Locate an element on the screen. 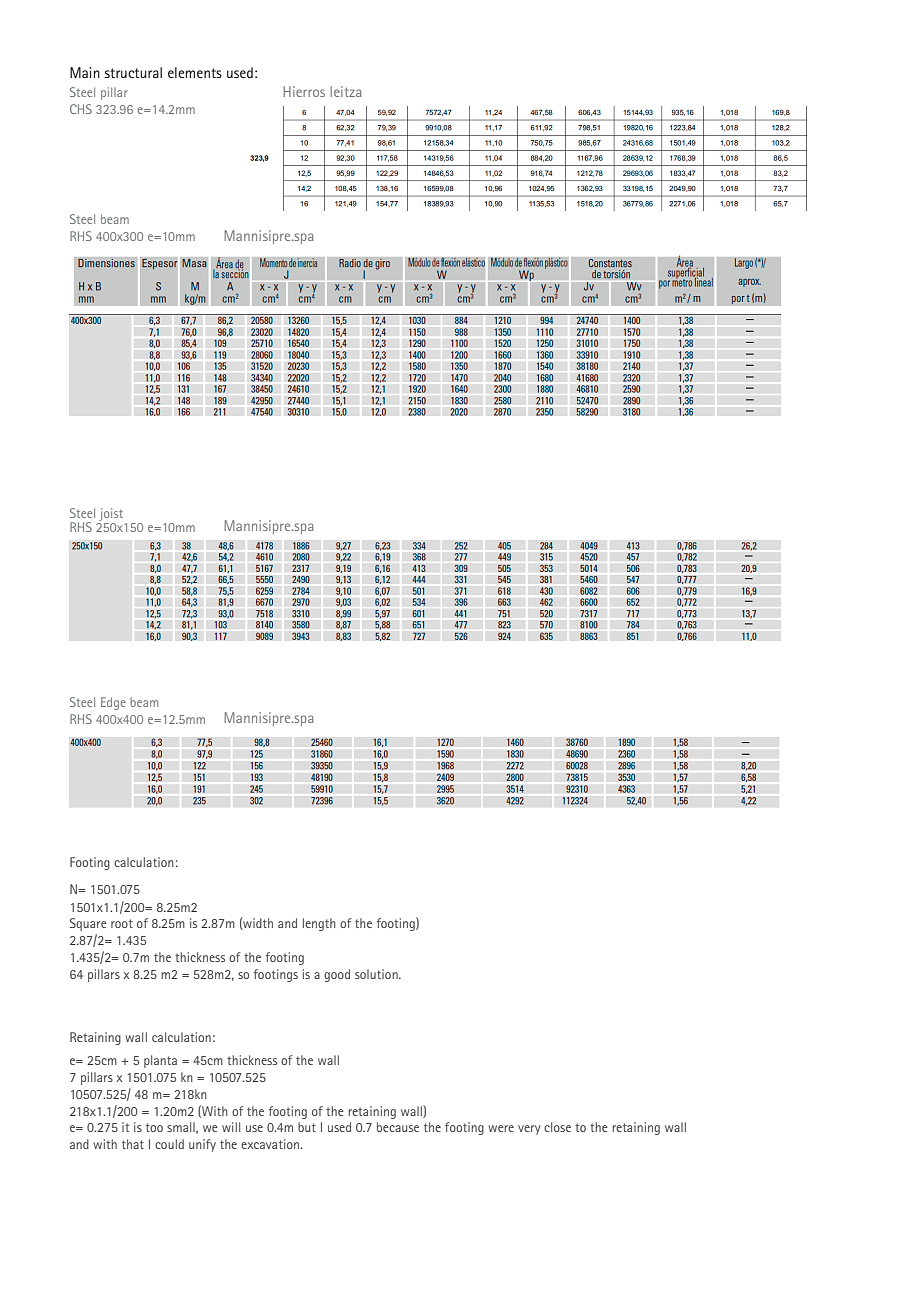  very is located at coordinates (529, 1130).
